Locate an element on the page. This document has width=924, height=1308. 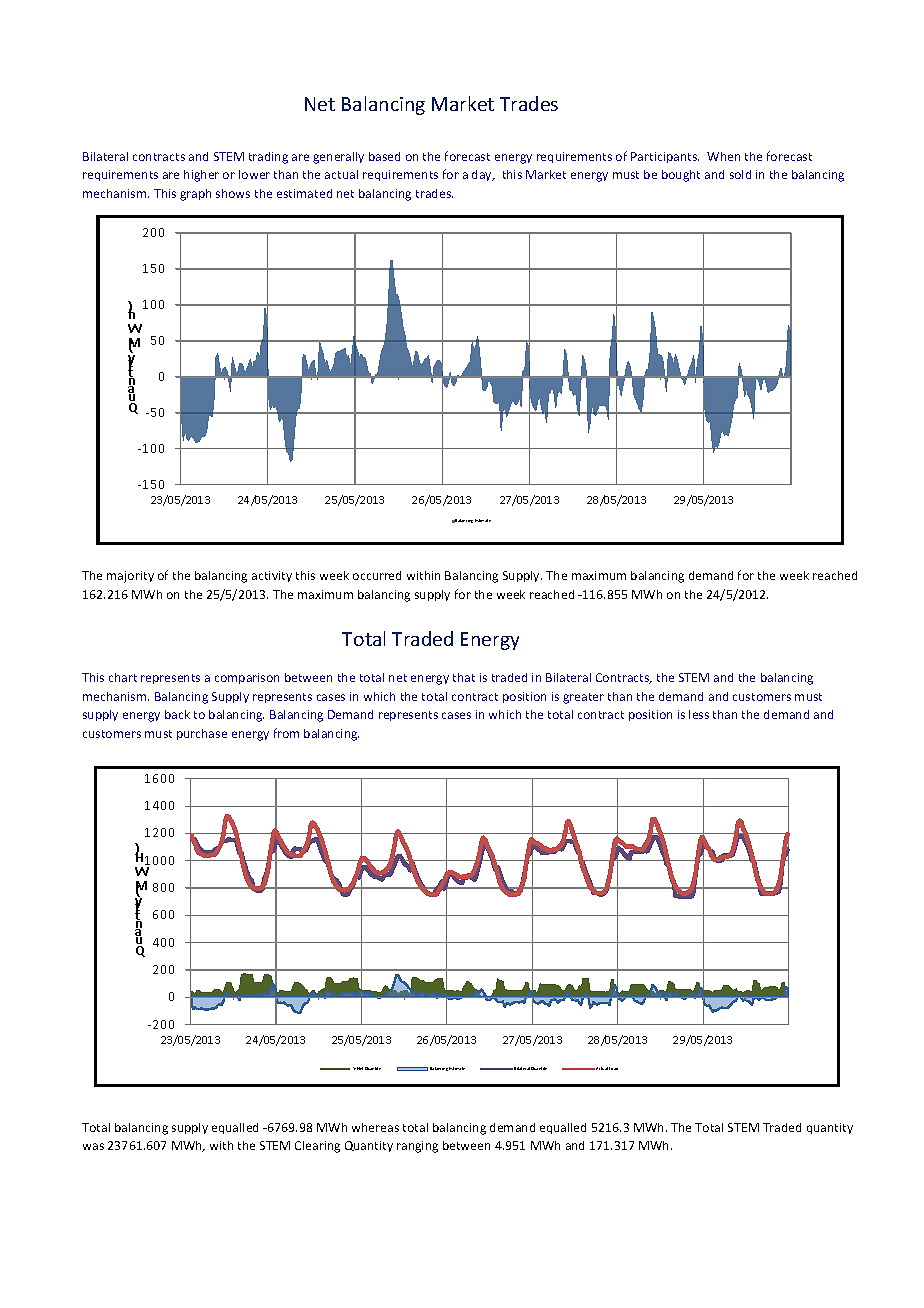
graph is located at coordinates (195, 195).
